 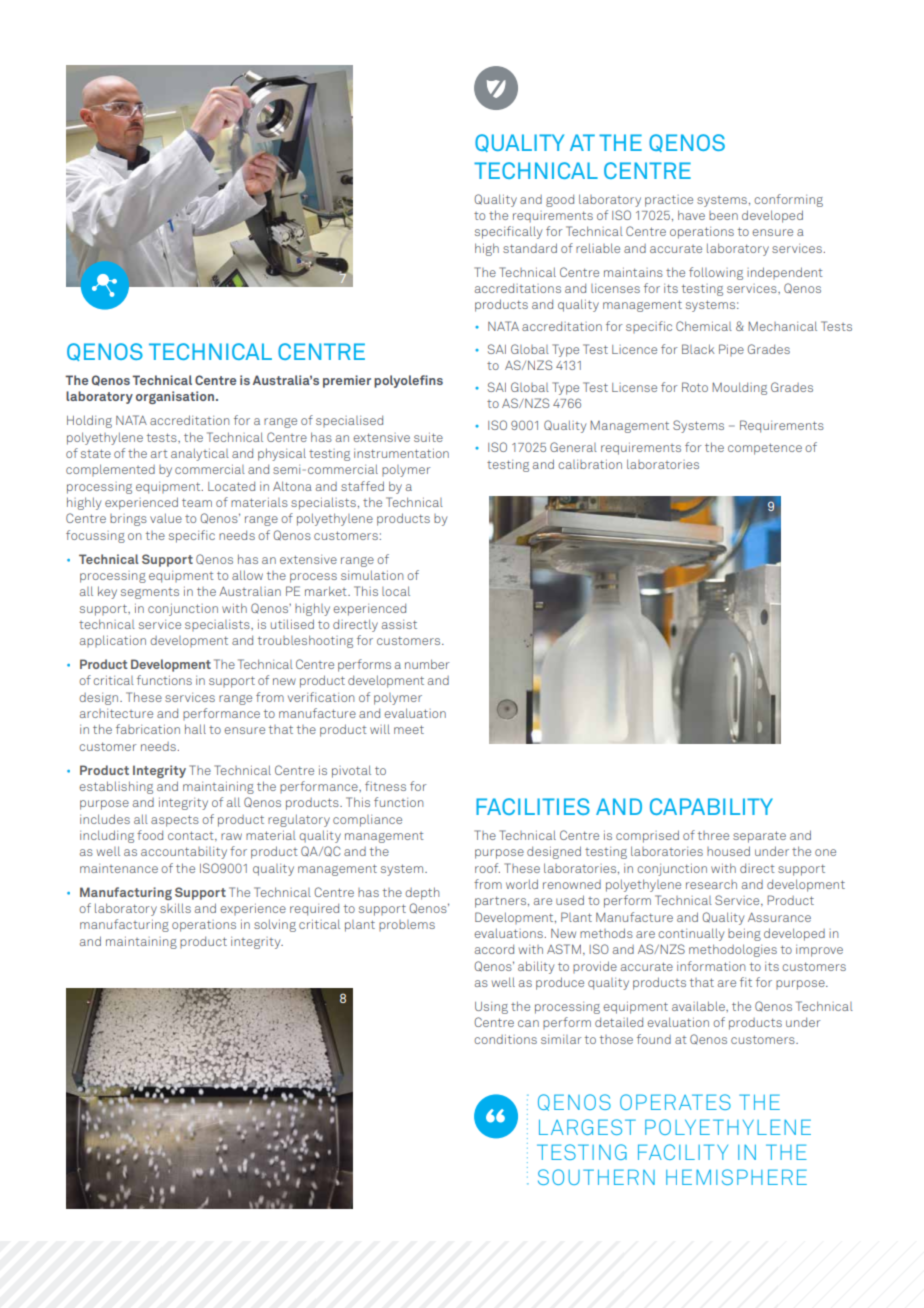 What do you see at coordinates (175, 397) in the screenshot?
I see `organisation` at bounding box center [175, 397].
